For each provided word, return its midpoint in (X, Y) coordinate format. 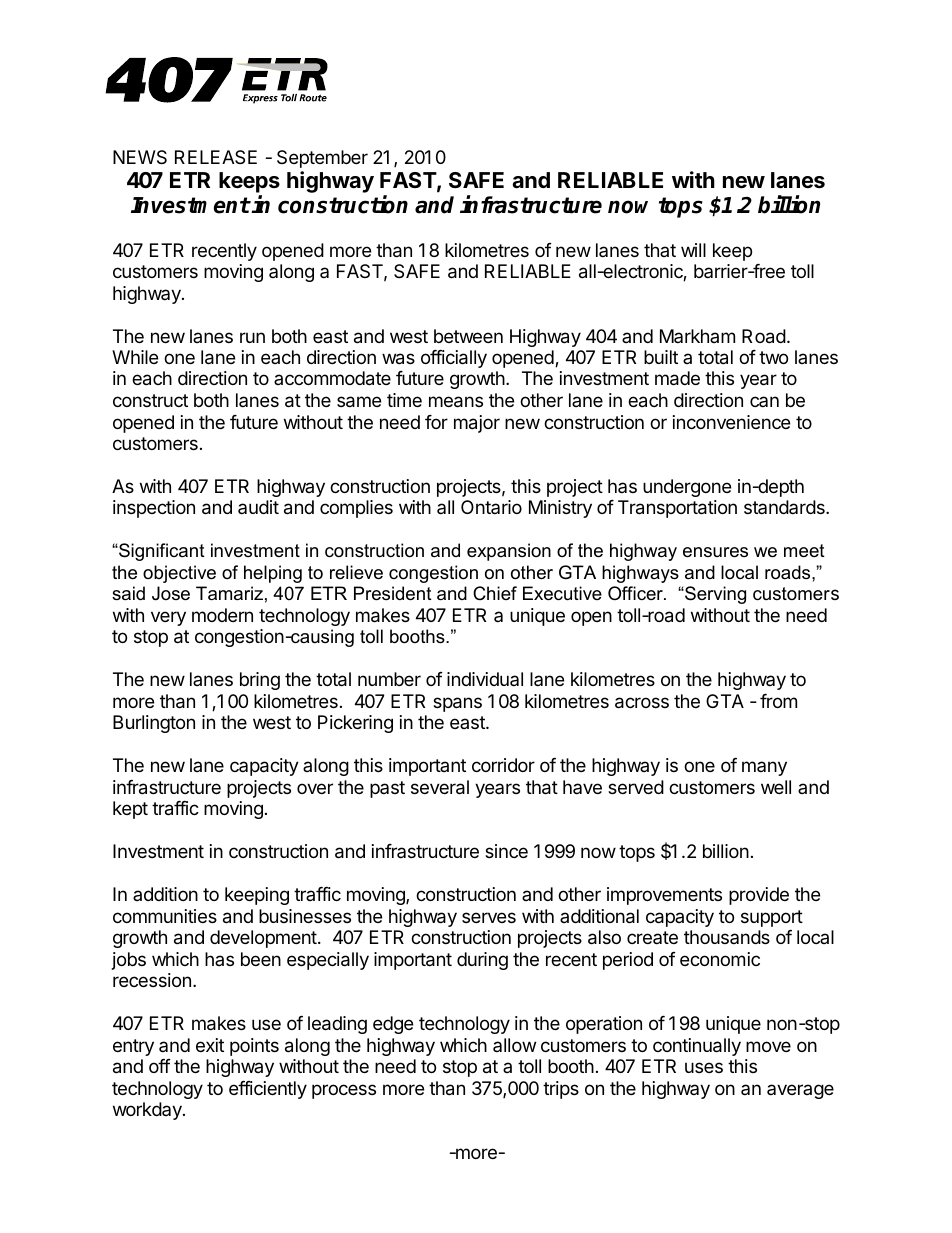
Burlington (154, 724)
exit (210, 1045)
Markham (697, 336)
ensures (715, 552)
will (693, 250)
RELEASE (216, 157)
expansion (509, 552)
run (252, 337)
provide (759, 896)
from (778, 701)
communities (165, 916)
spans (457, 704)
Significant (161, 552)
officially (454, 359)
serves (489, 917)
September (322, 159)
